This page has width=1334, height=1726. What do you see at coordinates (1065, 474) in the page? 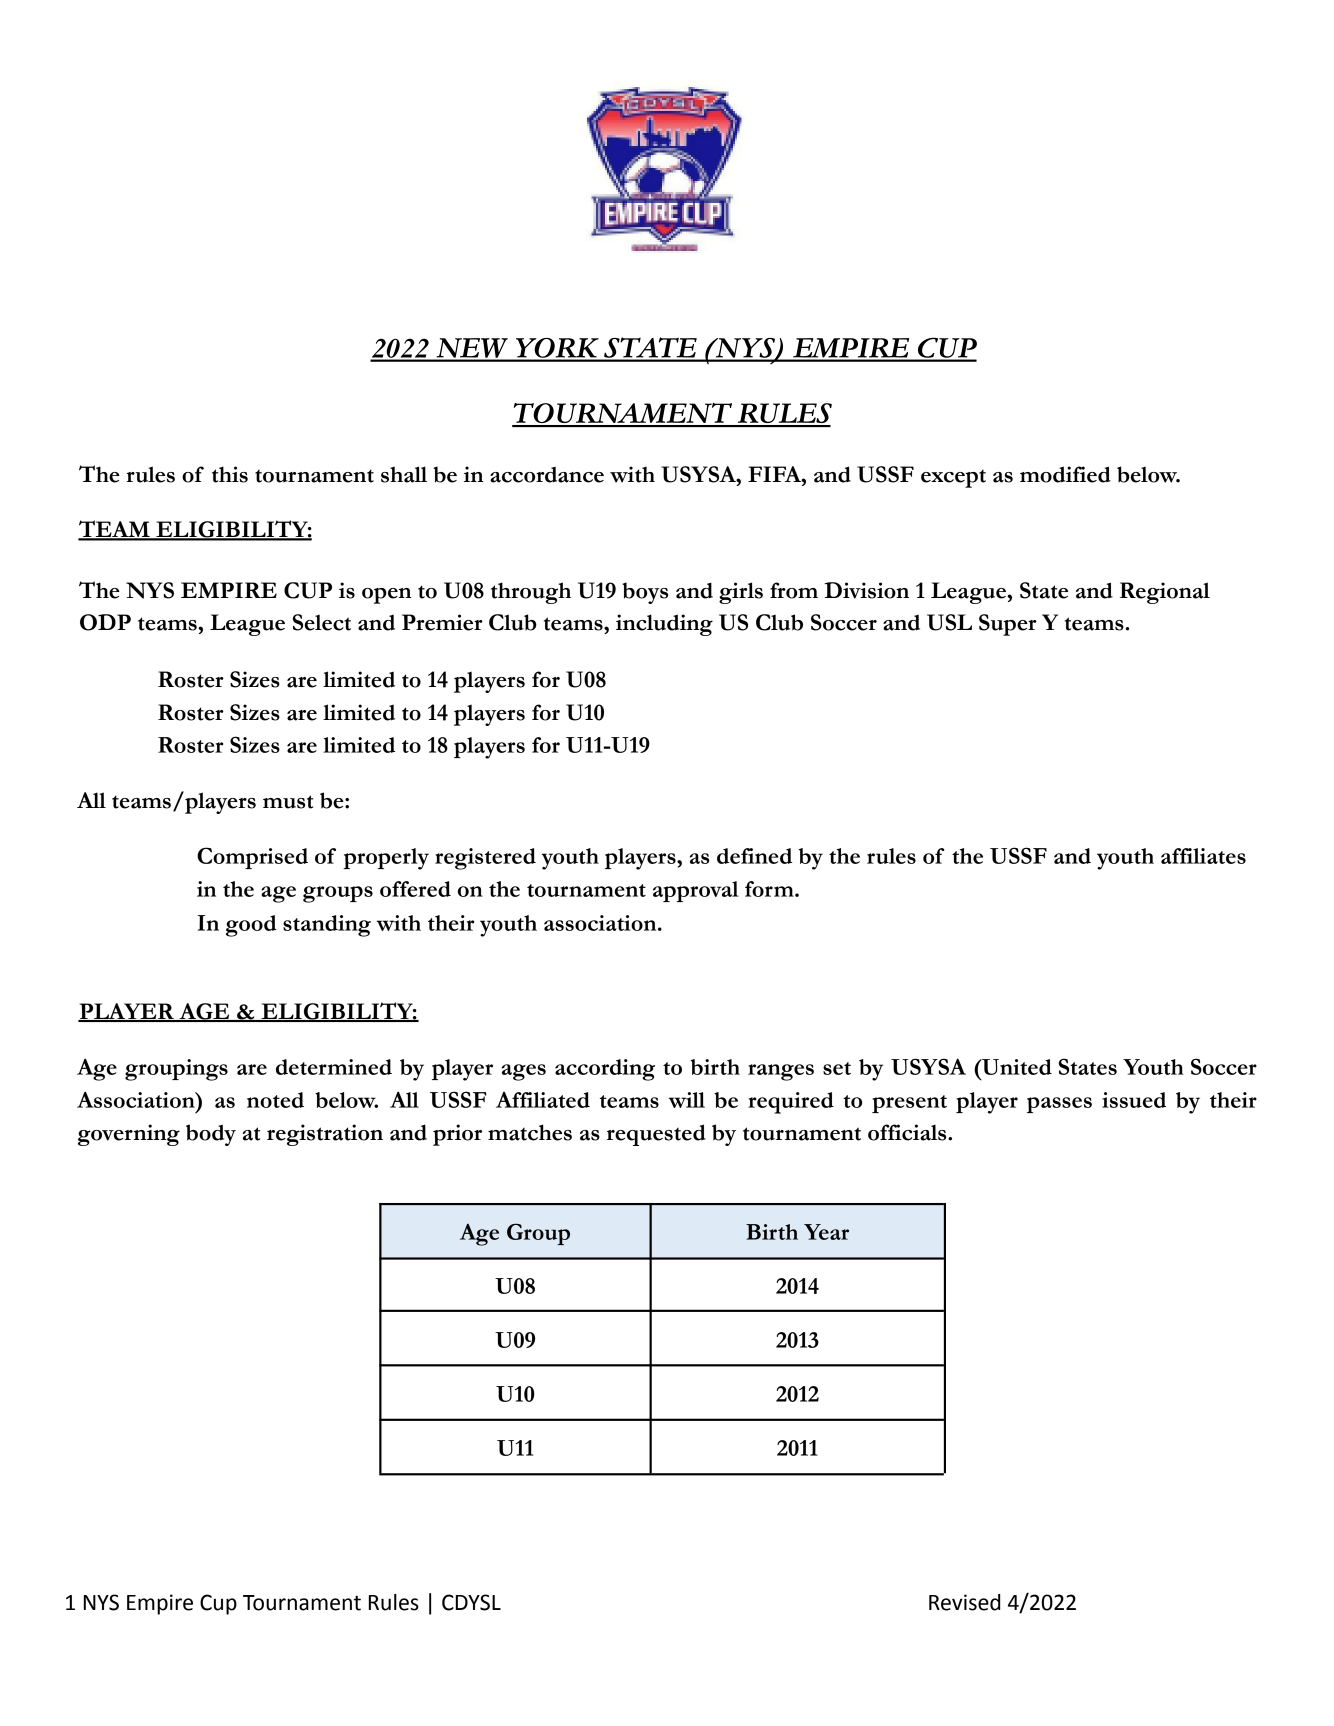
I see `modified` at bounding box center [1065, 474].
